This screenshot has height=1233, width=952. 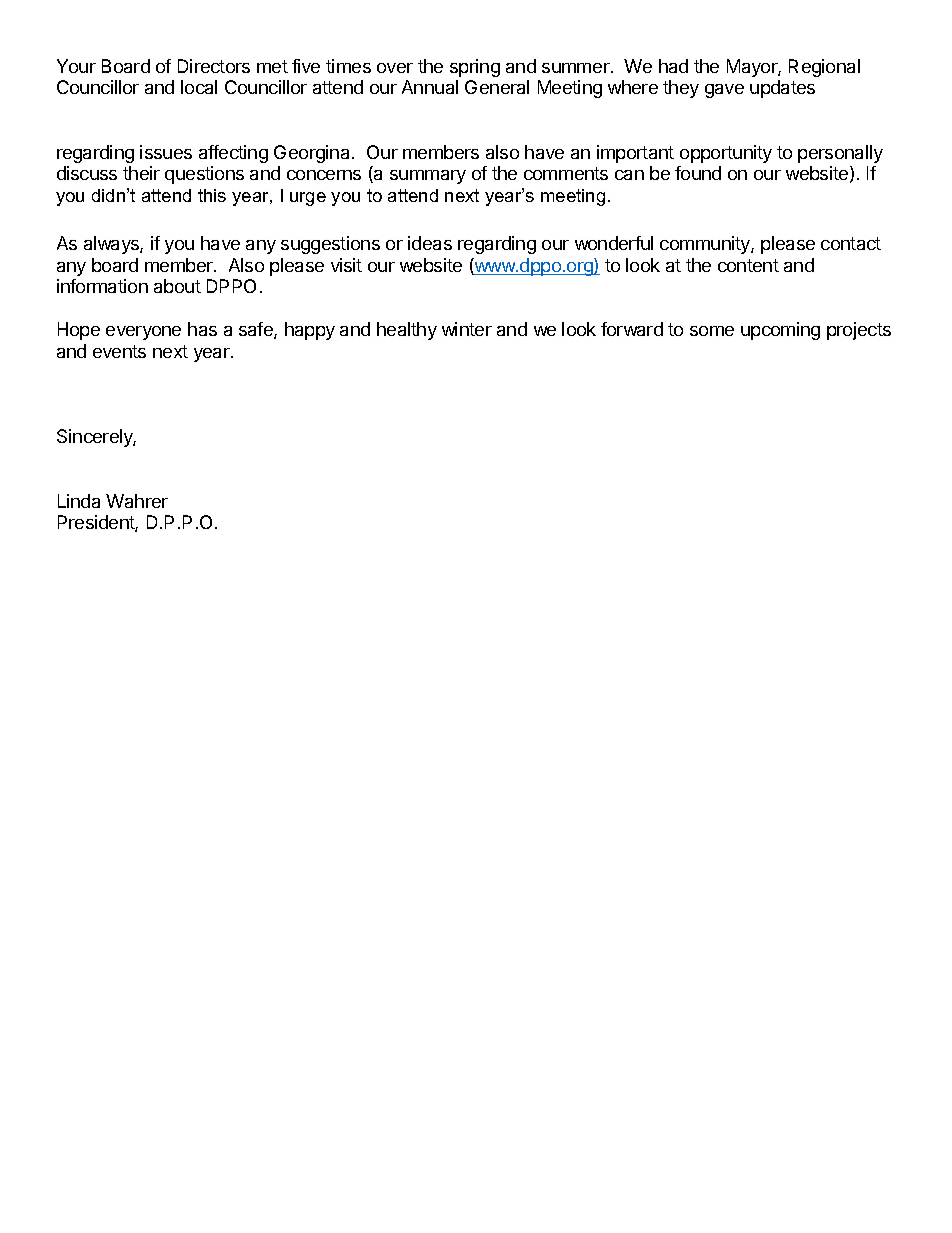 What do you see at coordinates (782, 89) in the screenshot?
I see `updates` at bounding box center [782, 89].
